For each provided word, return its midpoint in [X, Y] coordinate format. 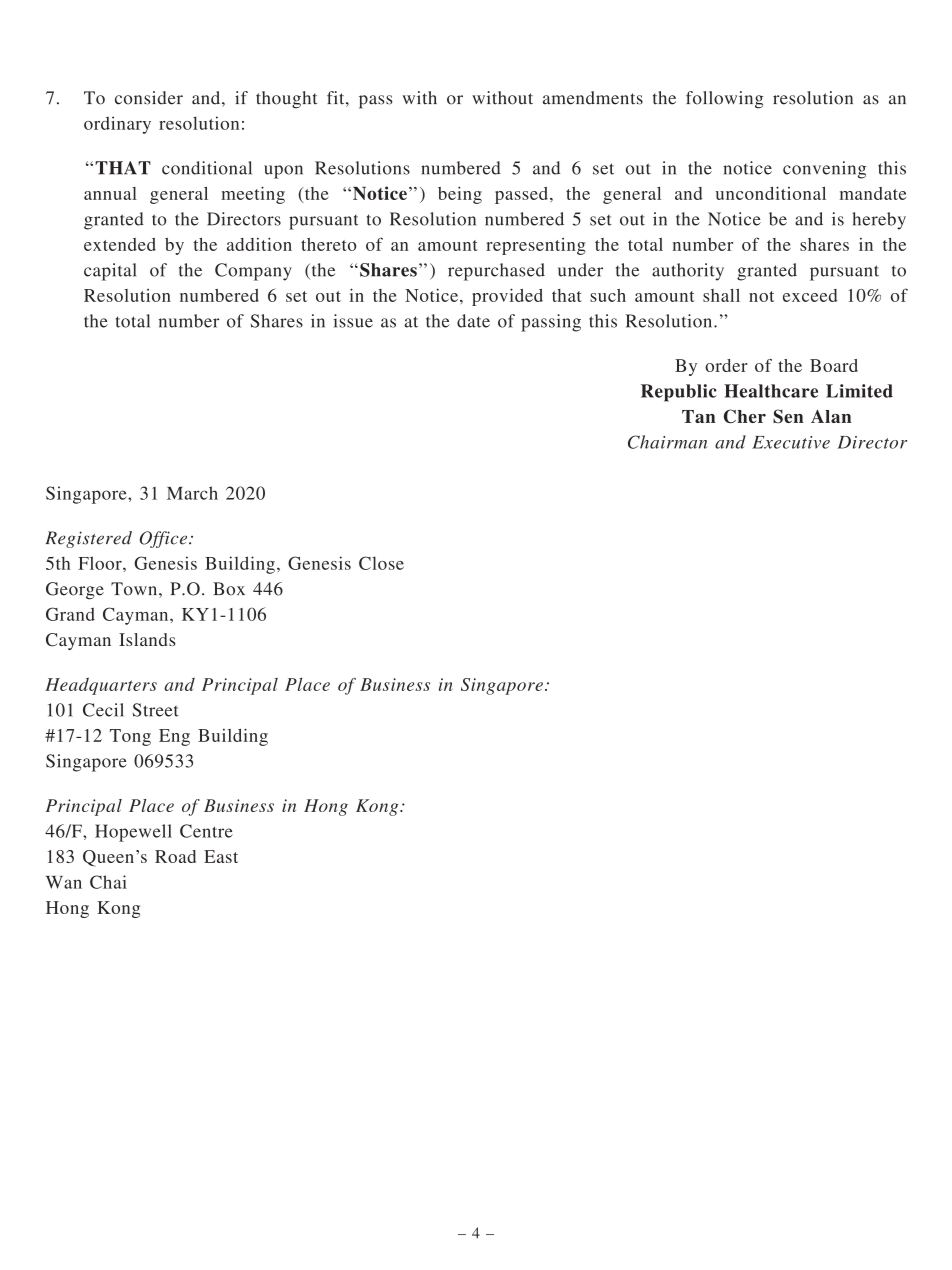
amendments [593, 98]
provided [507, 297]
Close [381, 563]
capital [110, 272]
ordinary [117, 125]
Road [175, 856]
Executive [791, 442]
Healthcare [771, 391]
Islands [147, 639]
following [725, 100]
